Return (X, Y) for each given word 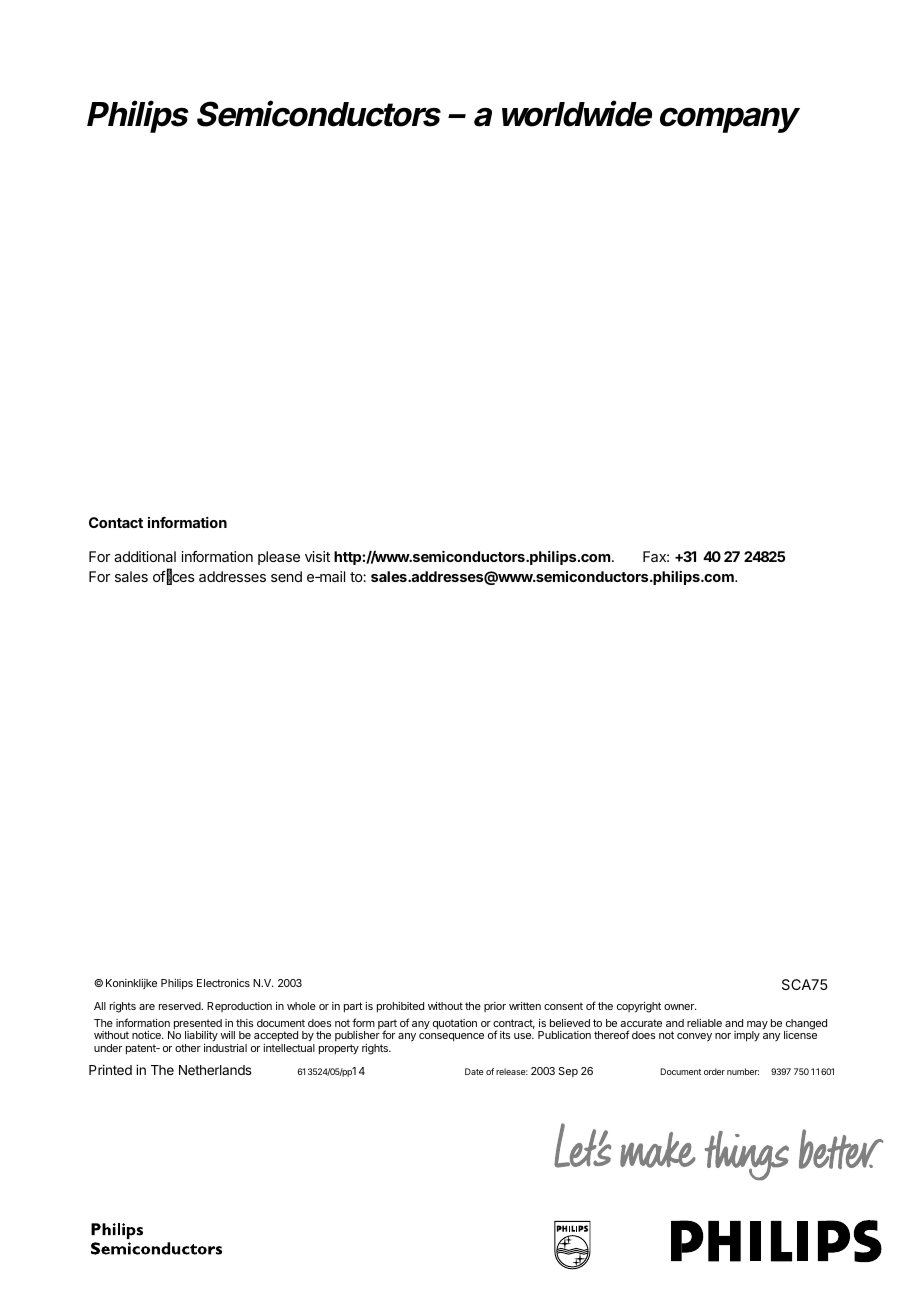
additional (145, 556)
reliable (704, 1023)
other (188, 1048)
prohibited (400, 1007)
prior (495, 1007)
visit (317, 556)
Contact (116, 522)
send (286, 576)
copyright (639, 1007)
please (279, 558)
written (525, 1006)
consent (563, 1006)
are (147, 1007)
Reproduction (239, 1007)
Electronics (223, 983)
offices (174, 577)
